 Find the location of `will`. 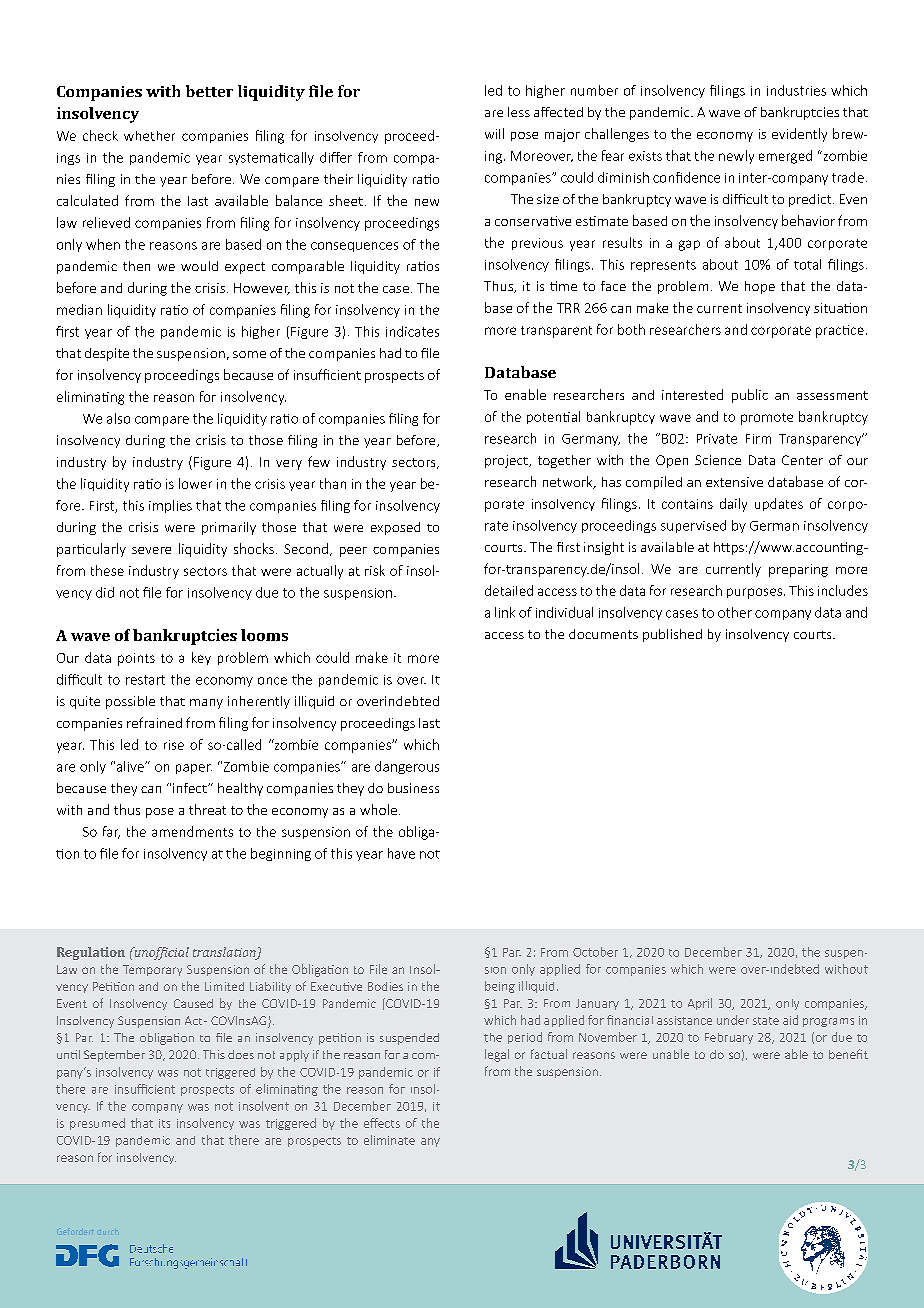

will is located at coordinates (494, 133).
